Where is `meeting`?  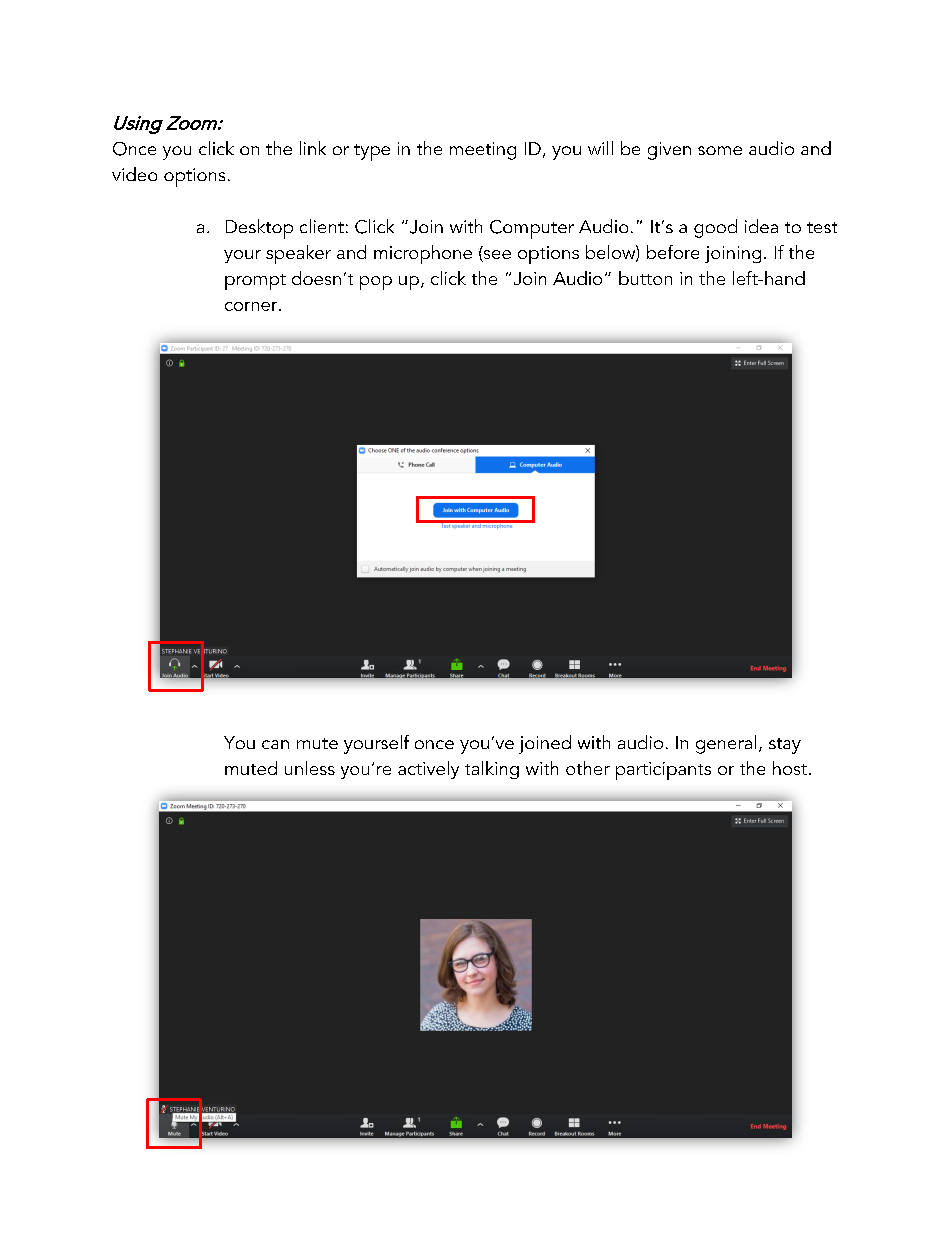 meeting is located at coordinates (483, 151).
